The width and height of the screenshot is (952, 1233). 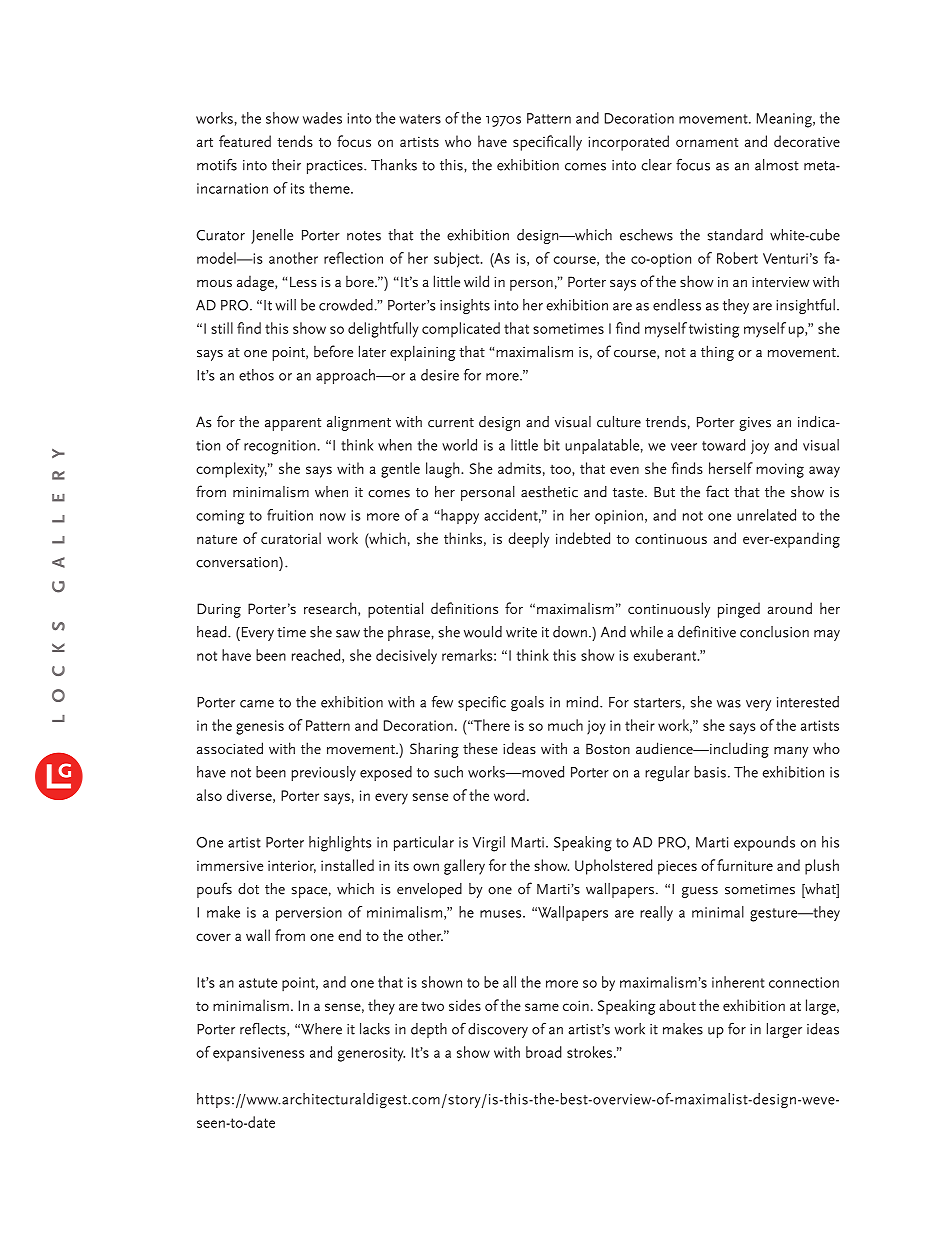 What do you see at coordinates (219, 610) in the screenshot?
I see `During` at bounding box center [219, 610].
